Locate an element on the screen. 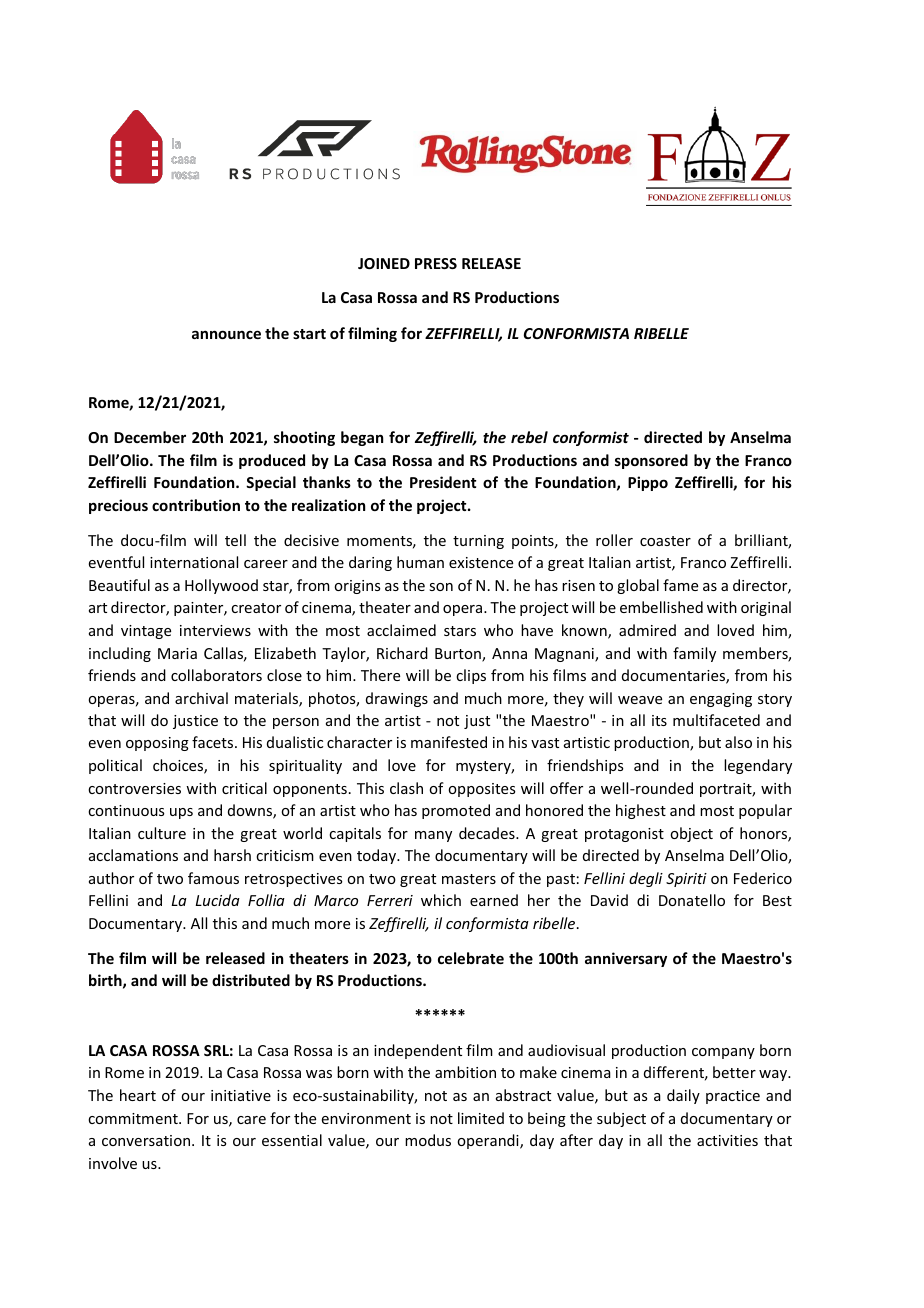  announce is located at coordinates (226, 334).
